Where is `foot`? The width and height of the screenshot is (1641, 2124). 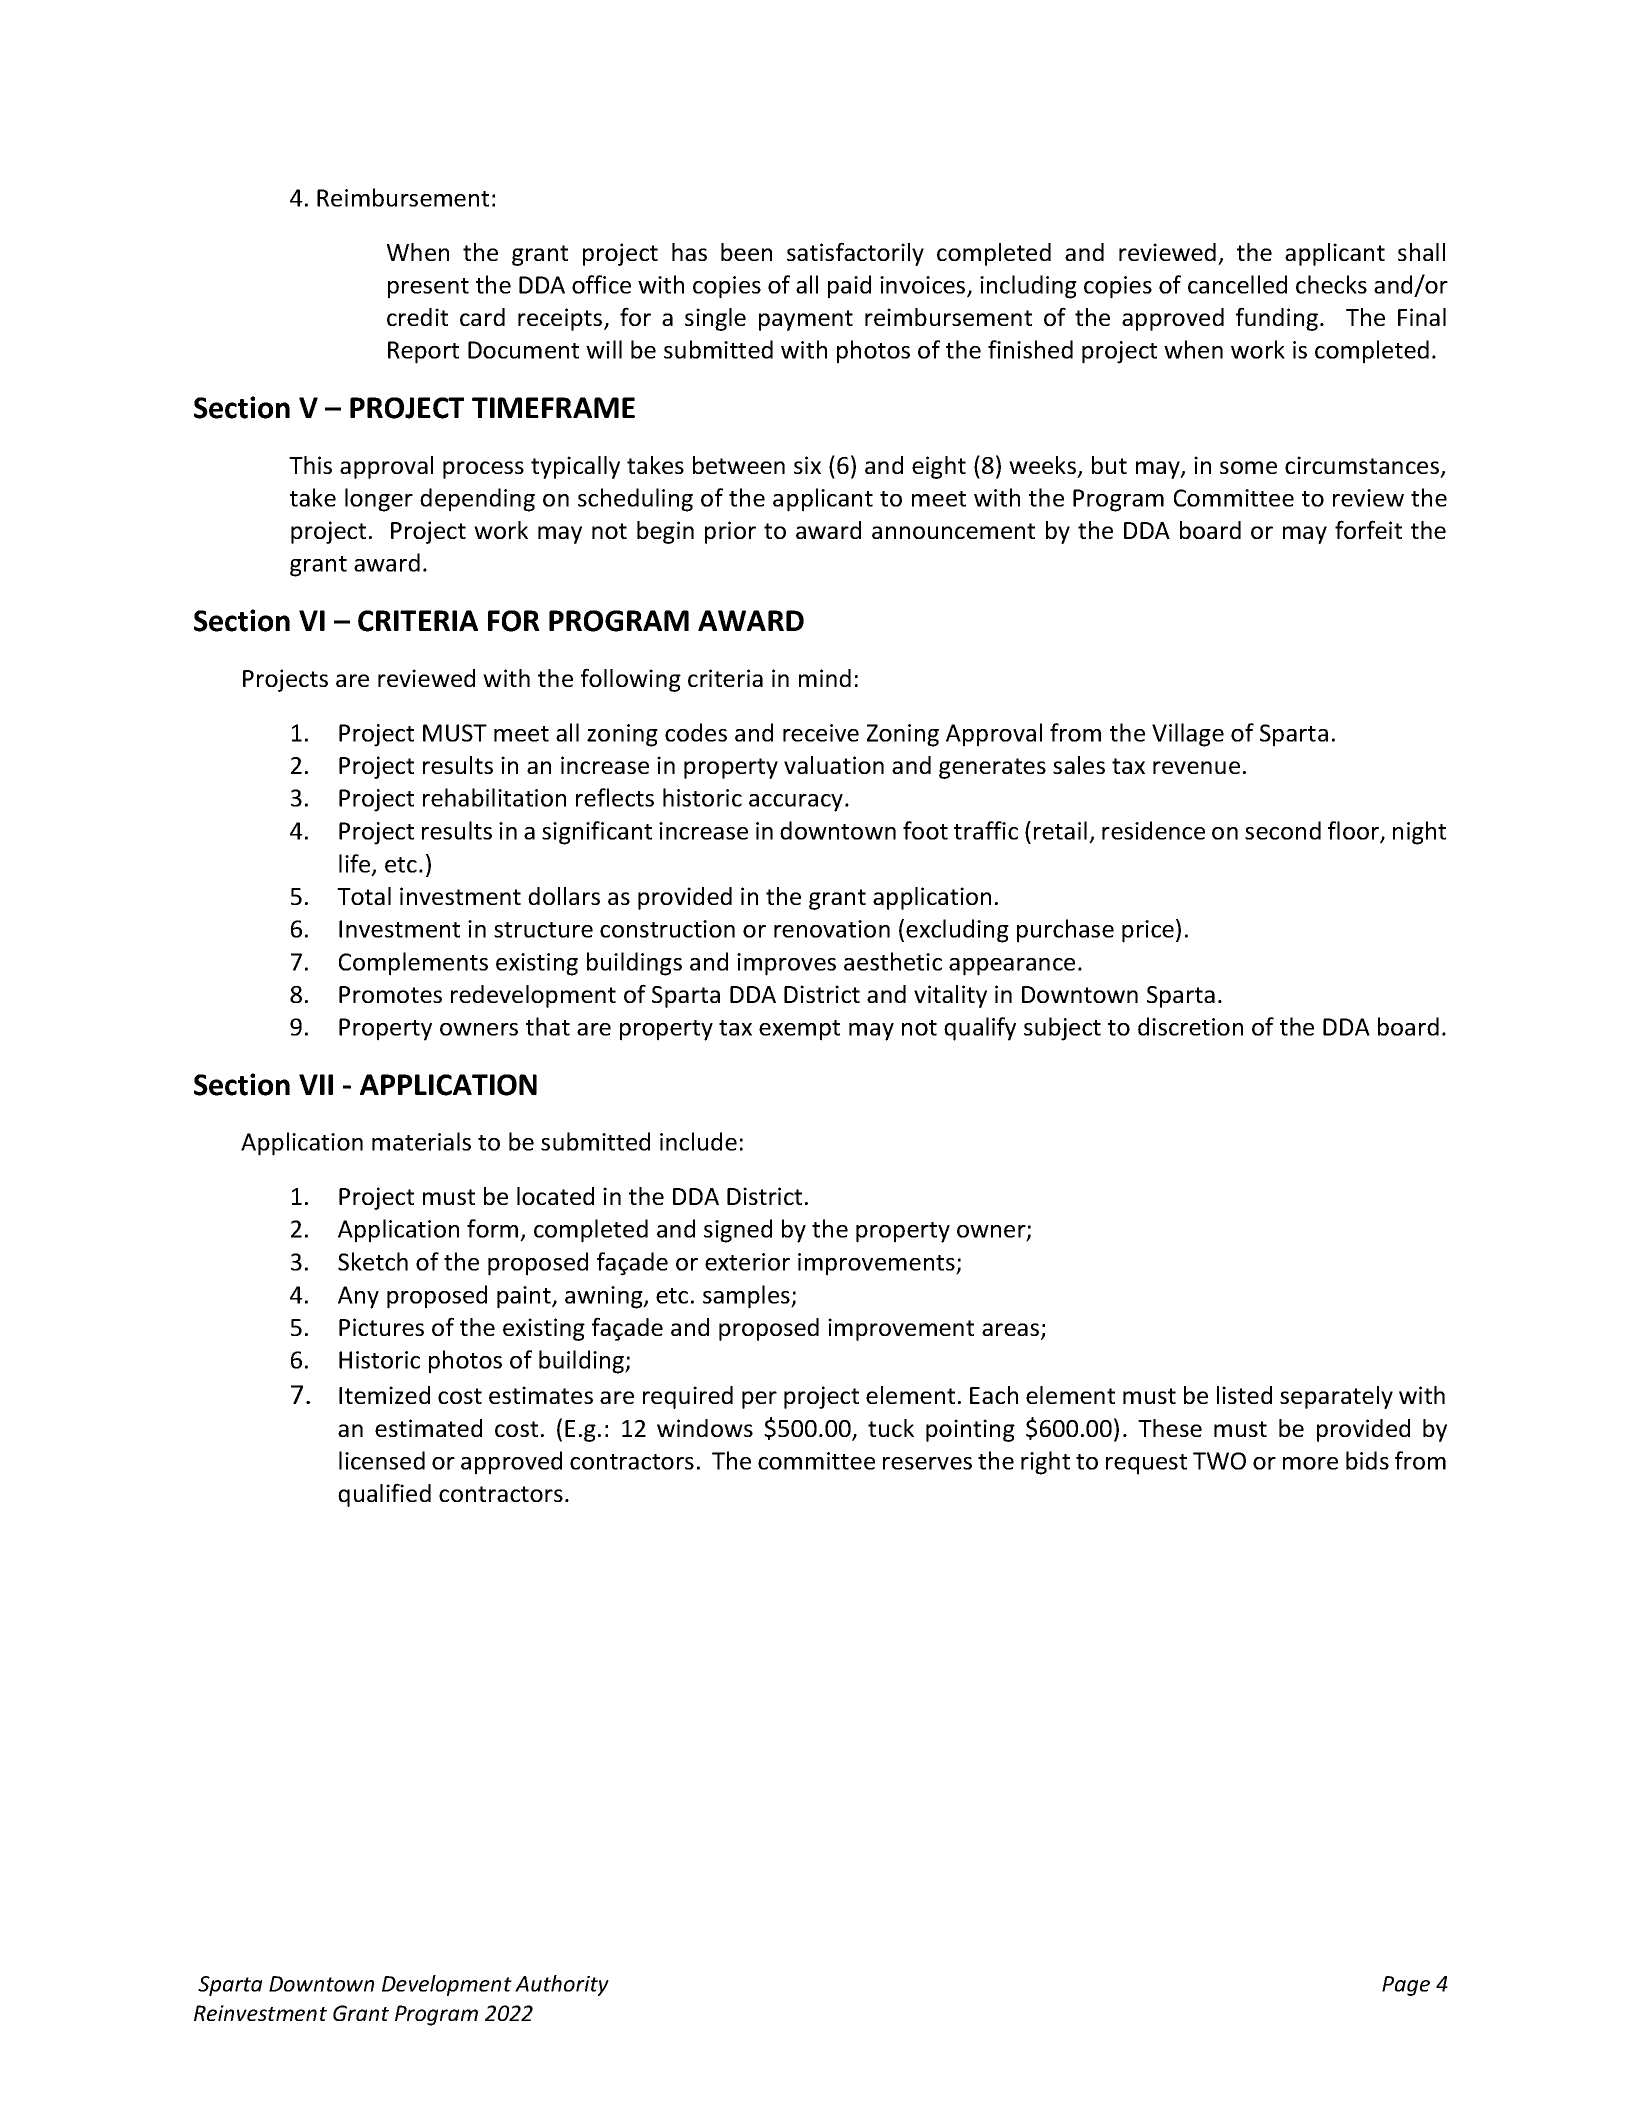
foot is located at coordinates (925, 830).
